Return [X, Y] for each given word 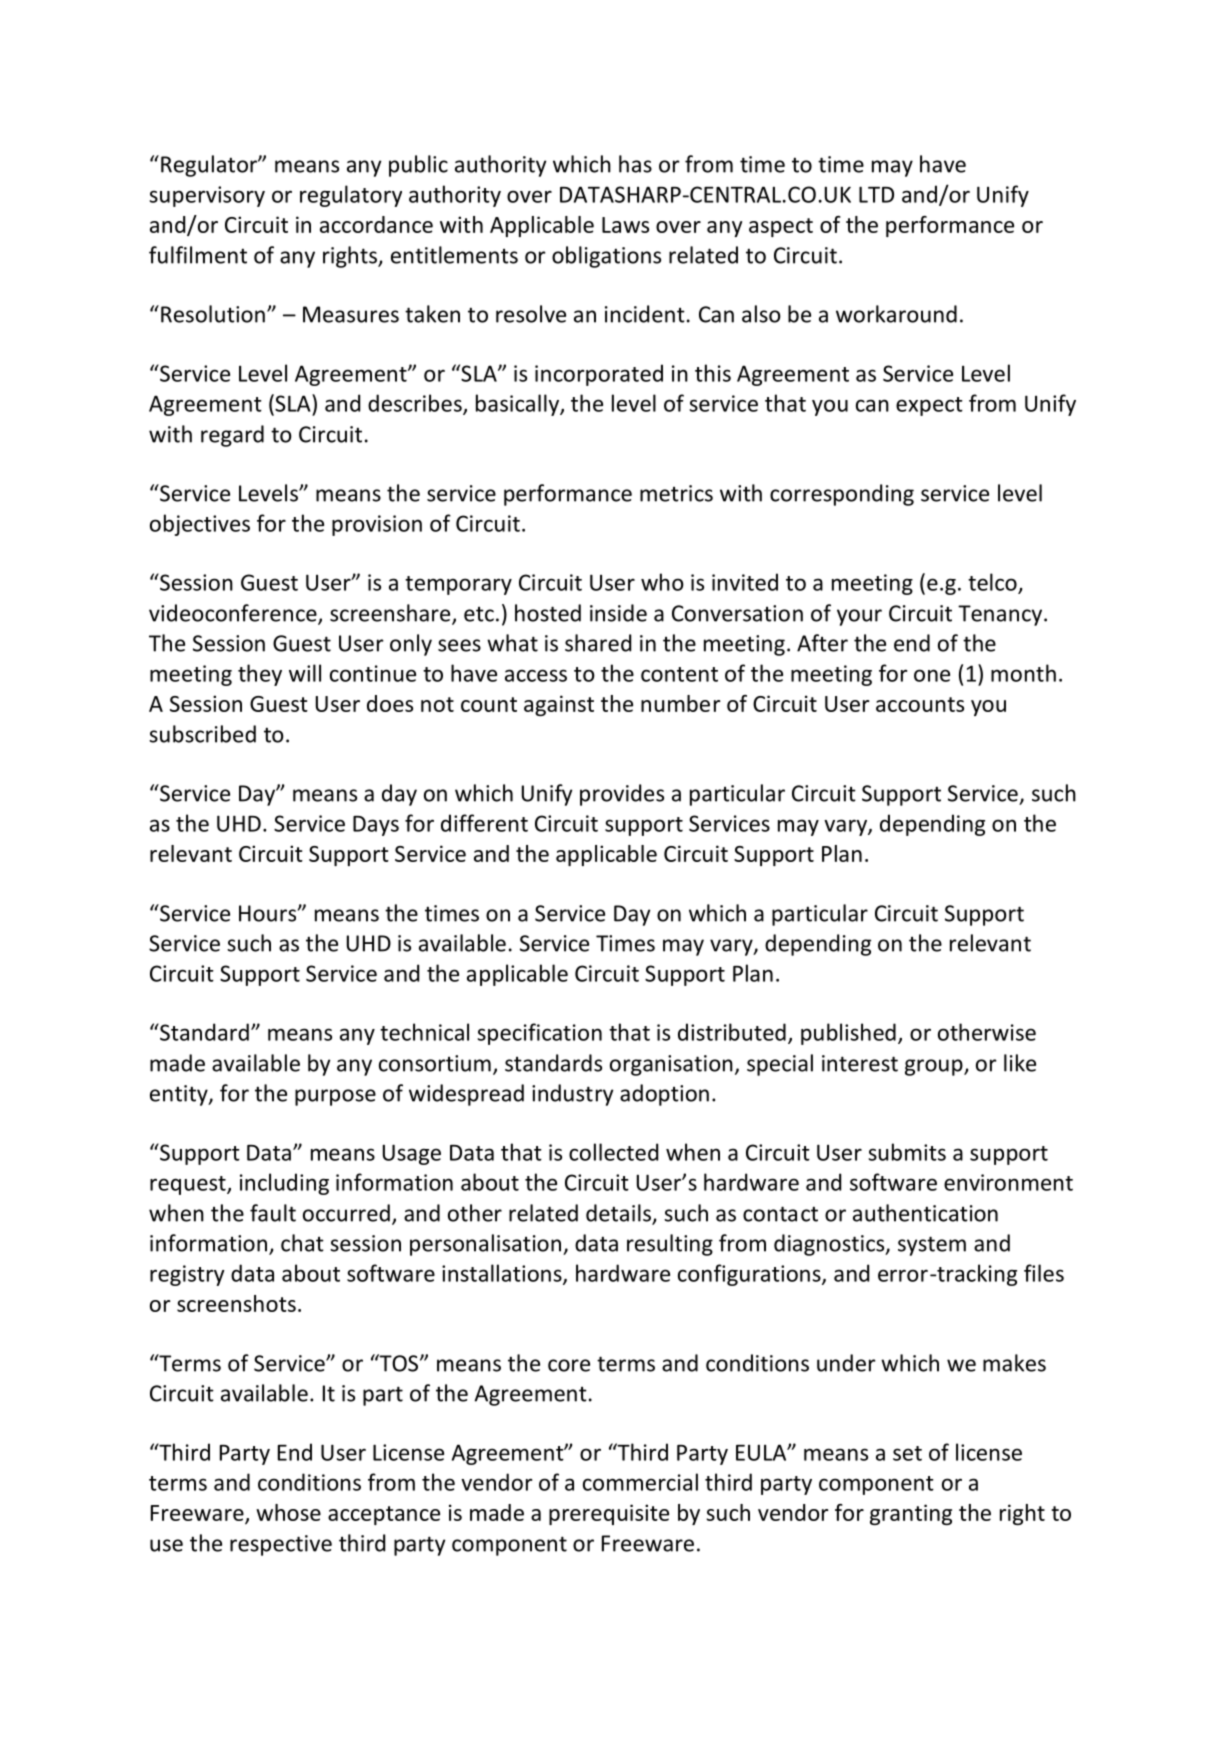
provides [622, 795]
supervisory [207, 196]
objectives [200, 525]
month [1023, 673]
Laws [625, 225]
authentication [925, 1213]
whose [288, 1512]
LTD [876, 194]
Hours [269, 913]
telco [992, 582]
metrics [676, 493]
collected [613, 1152]
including [284, 1184]
